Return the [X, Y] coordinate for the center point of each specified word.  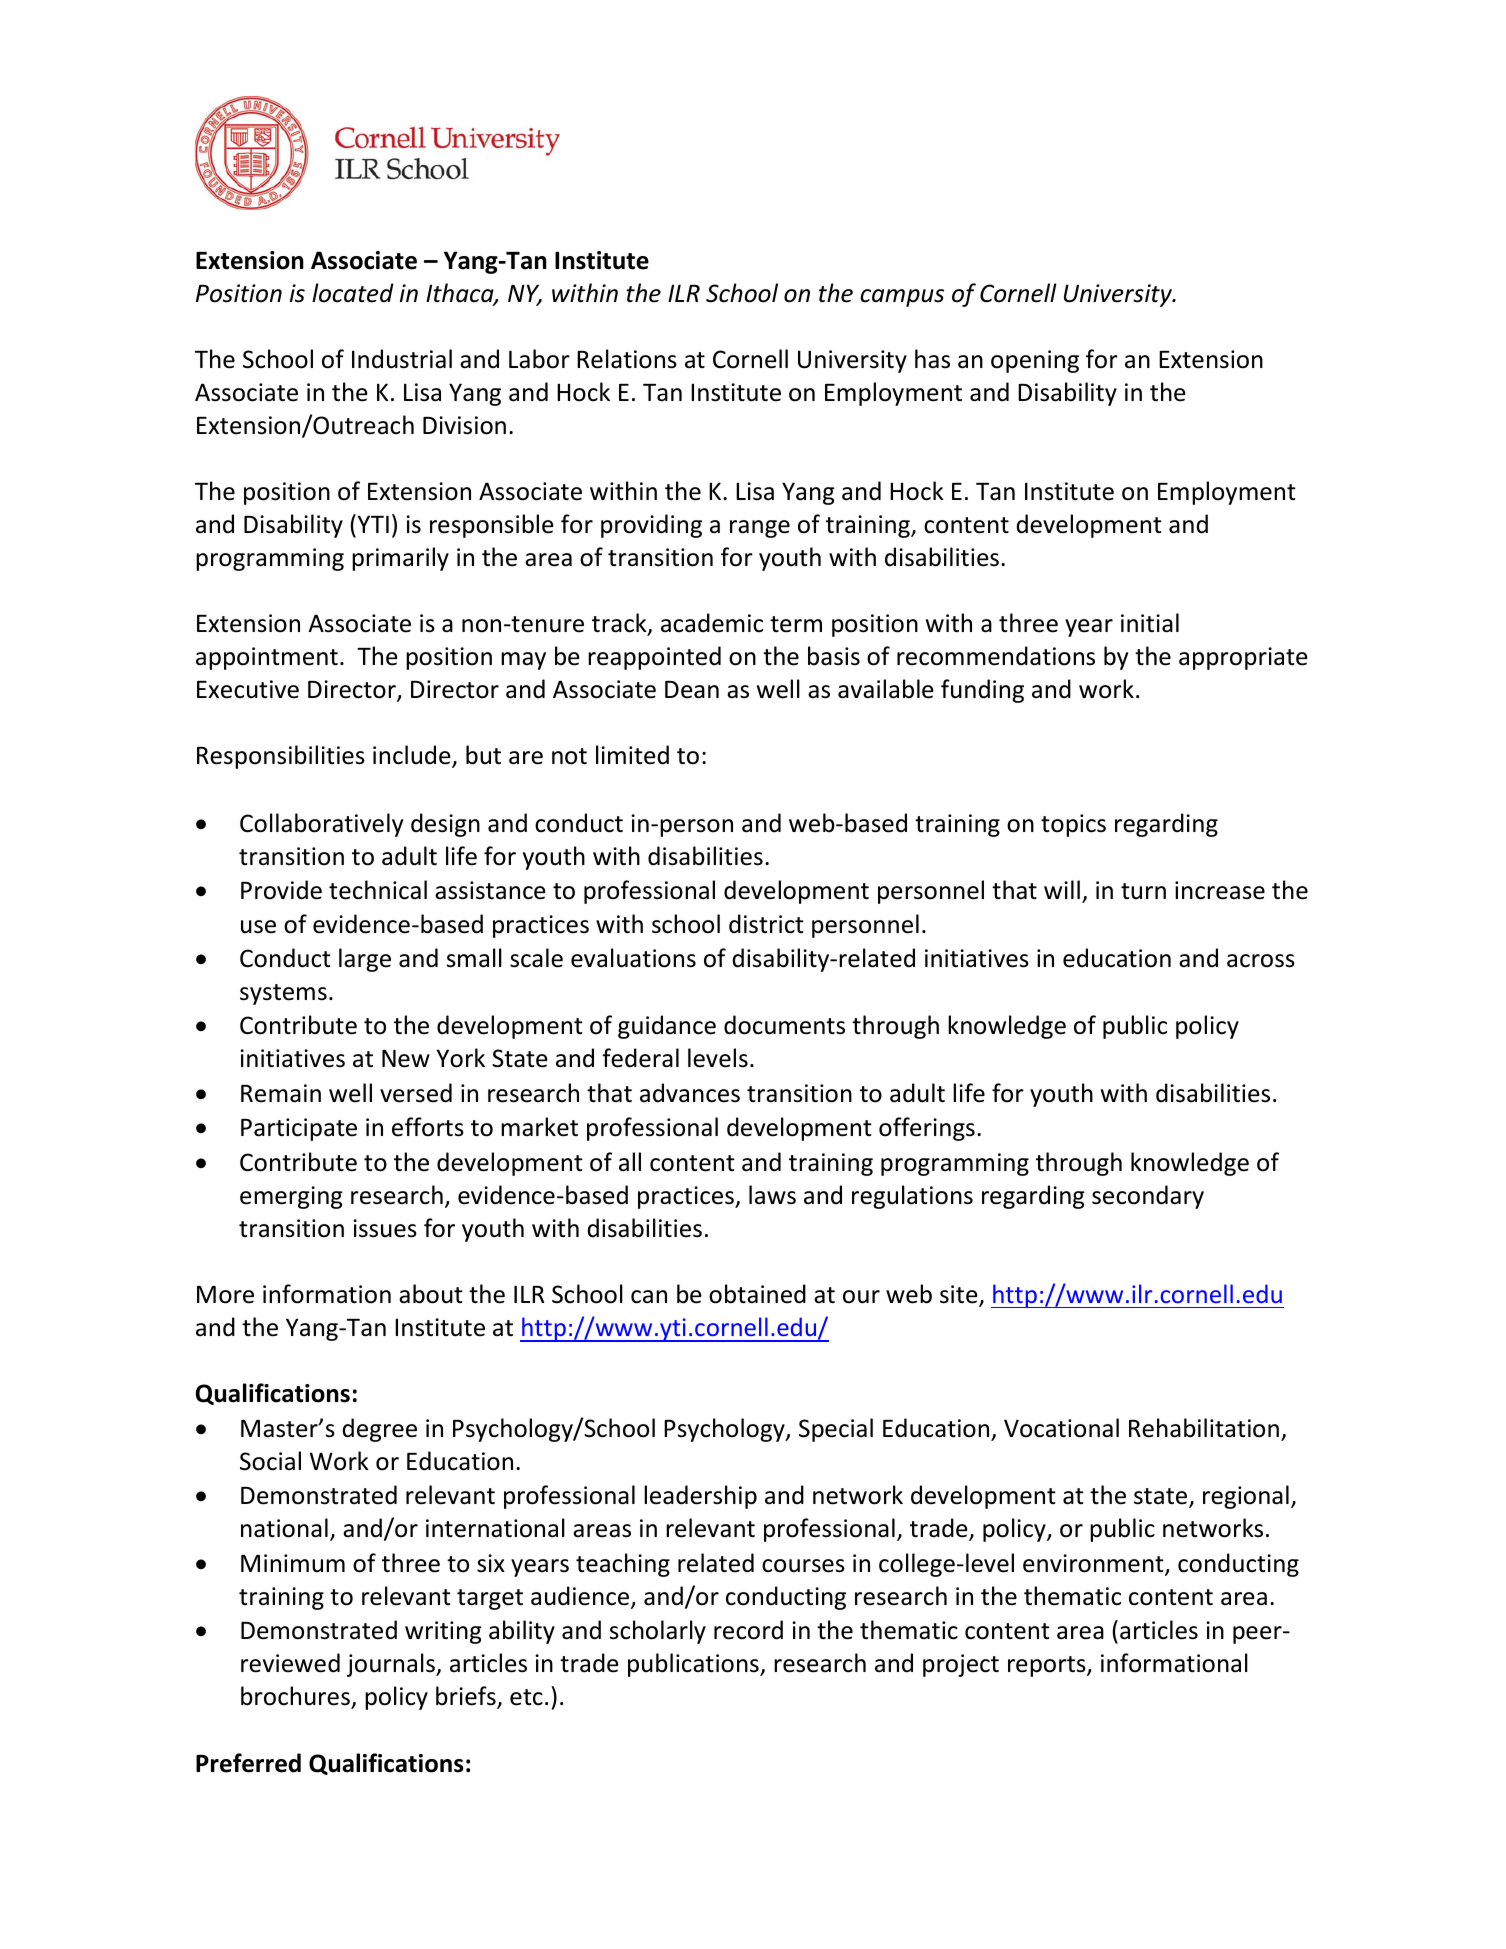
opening [1035, 361]
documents [784, 1025]
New [406, 1059]
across [1261, 961]
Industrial [402, 359]
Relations [627, 359]
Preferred [248, 1763]
